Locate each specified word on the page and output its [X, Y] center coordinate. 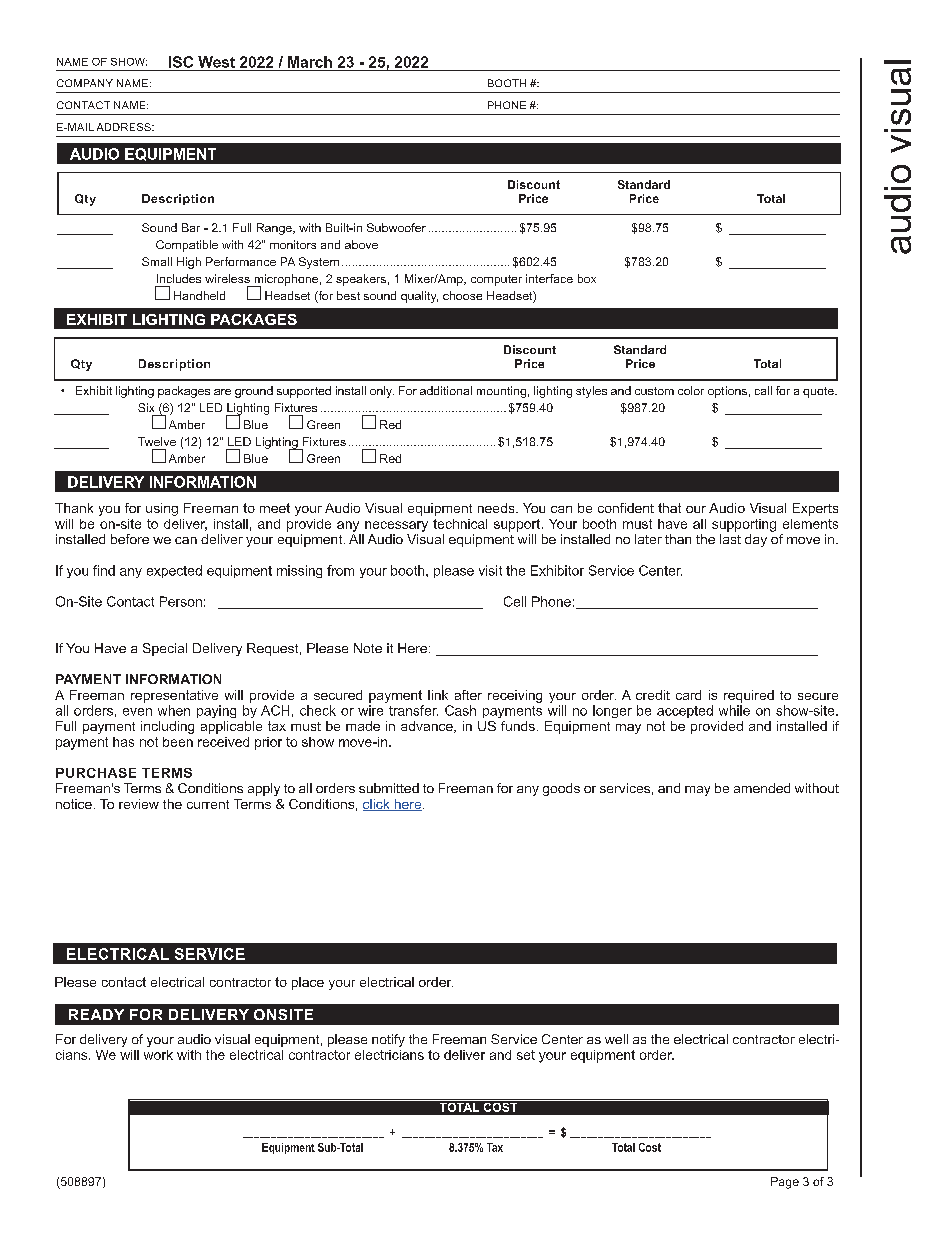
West [216, 62]
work [158, 1055]
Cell [515, 601]
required [749, 696]
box [587, 278]
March [310, 62]
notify [388, 1040]
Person [181, 601]
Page [785, 1183]
